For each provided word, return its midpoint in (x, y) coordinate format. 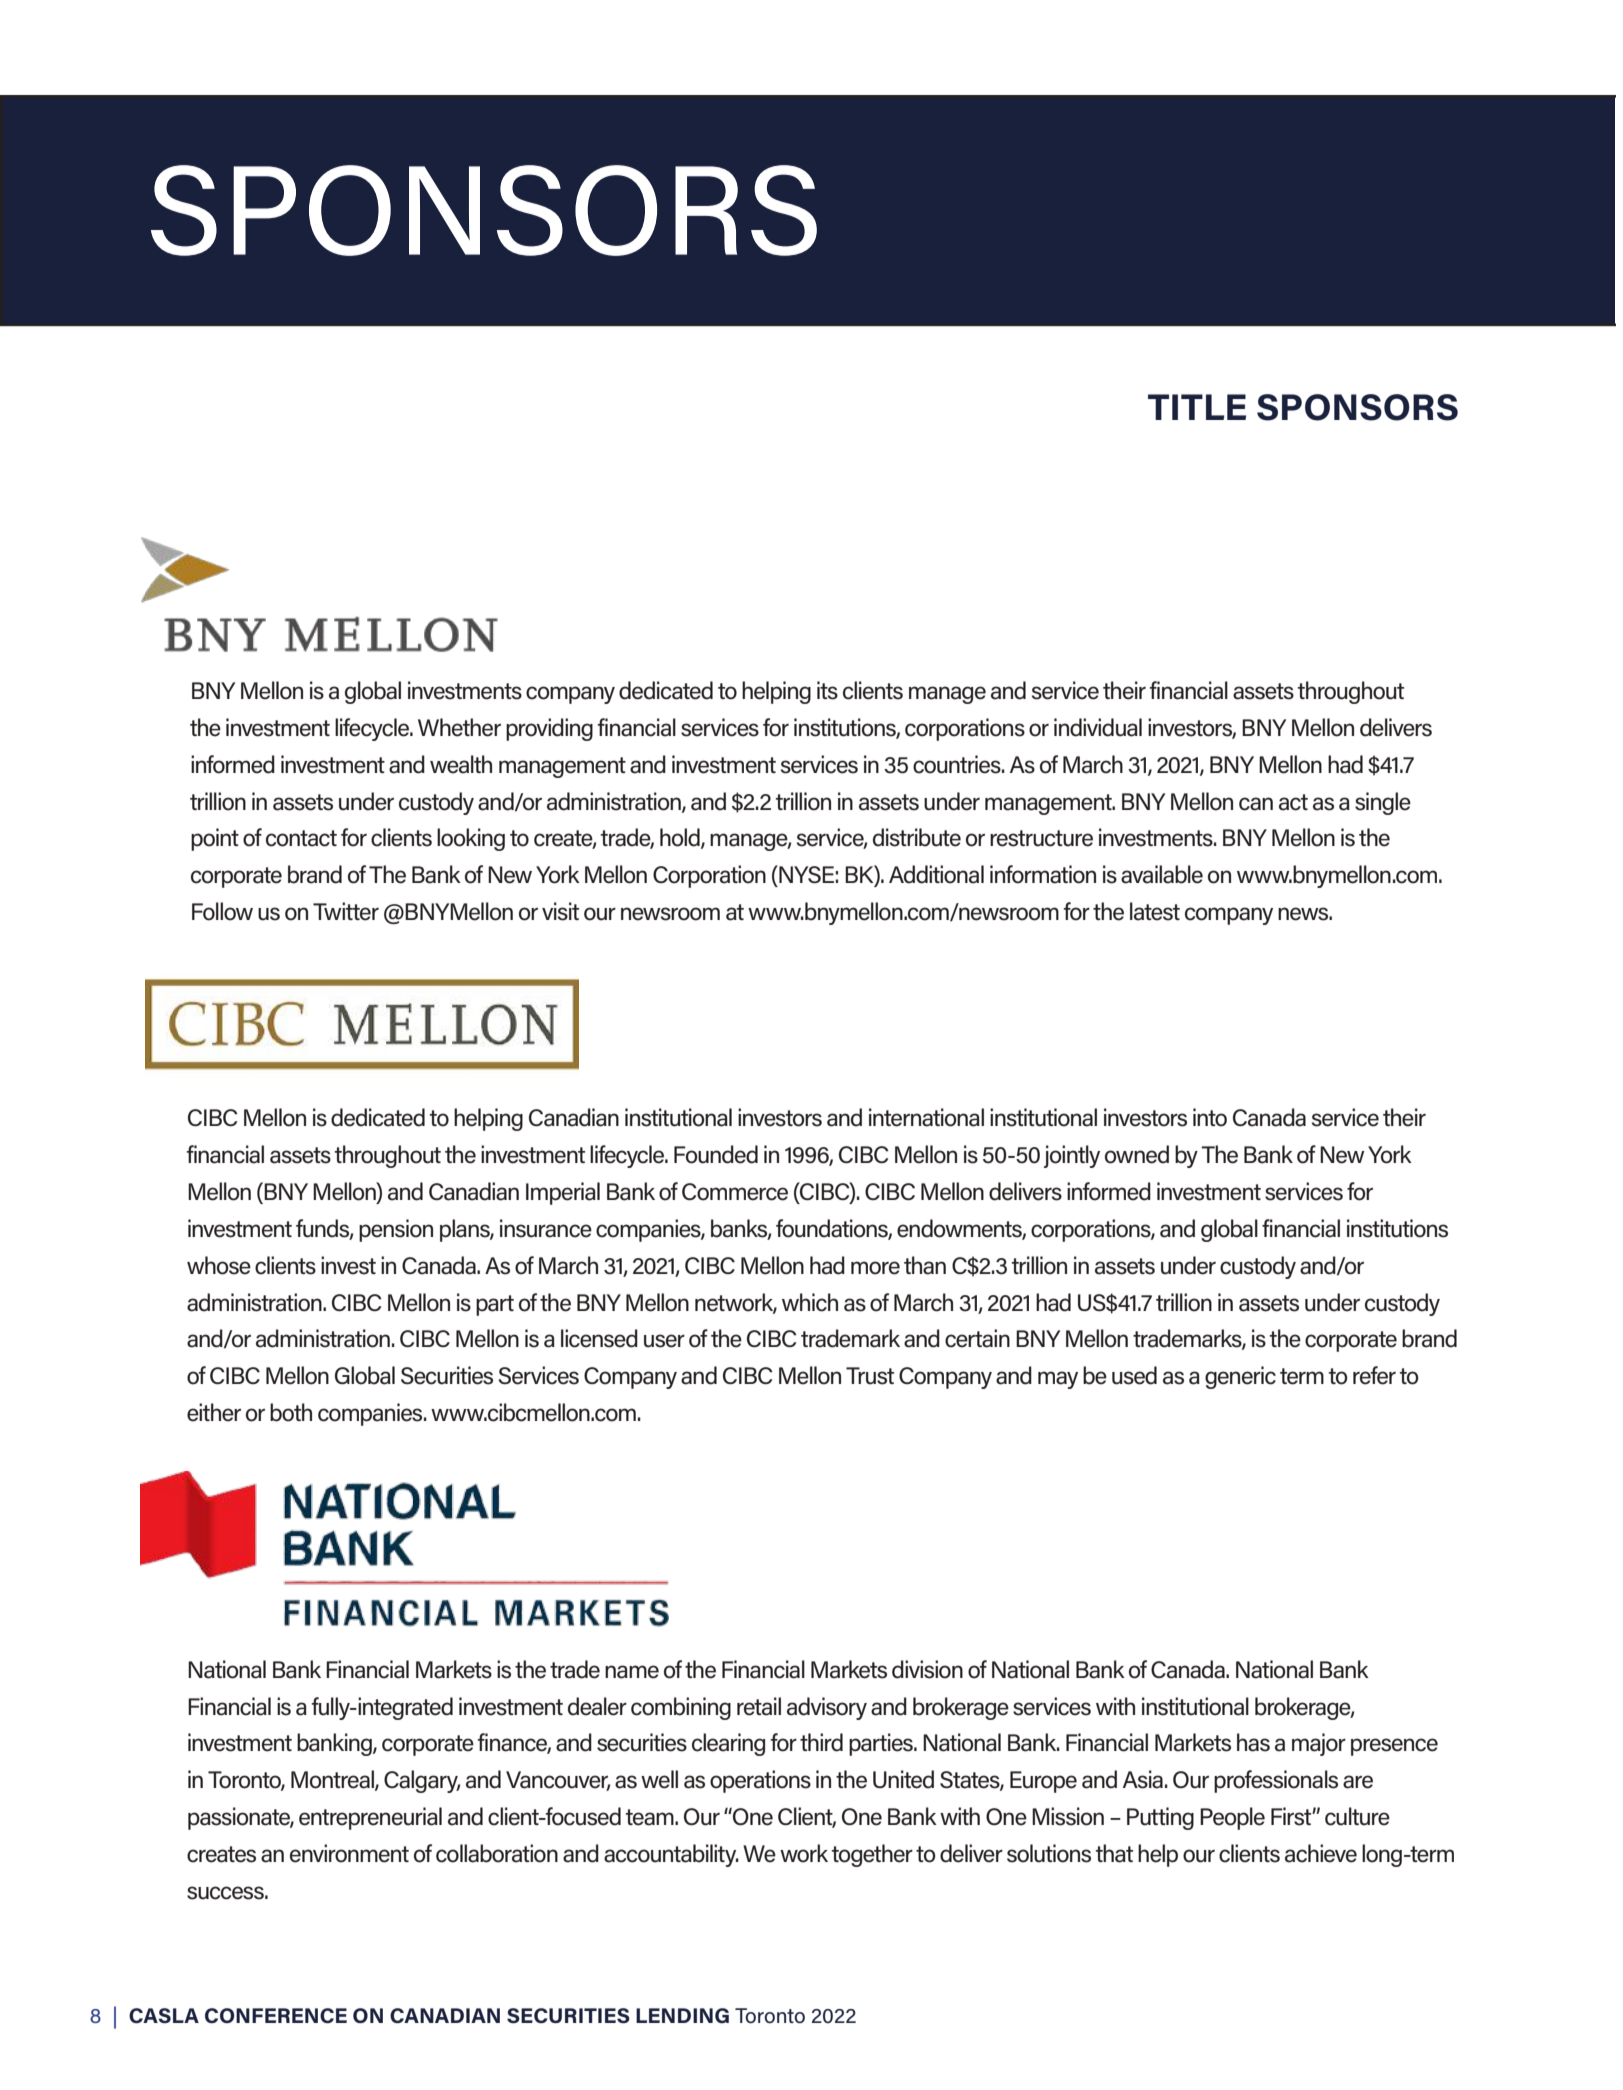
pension (396, 1230)
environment (349, 1853)
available (1162, 874)
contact (301, 838)
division (927, 1669)
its (827, 690)
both (291, 1412)
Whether (459, 727)
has (1253, 1742)
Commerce (735, 1192)
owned (1137, 1154)
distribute (917, 837)
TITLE (1197, 407)
